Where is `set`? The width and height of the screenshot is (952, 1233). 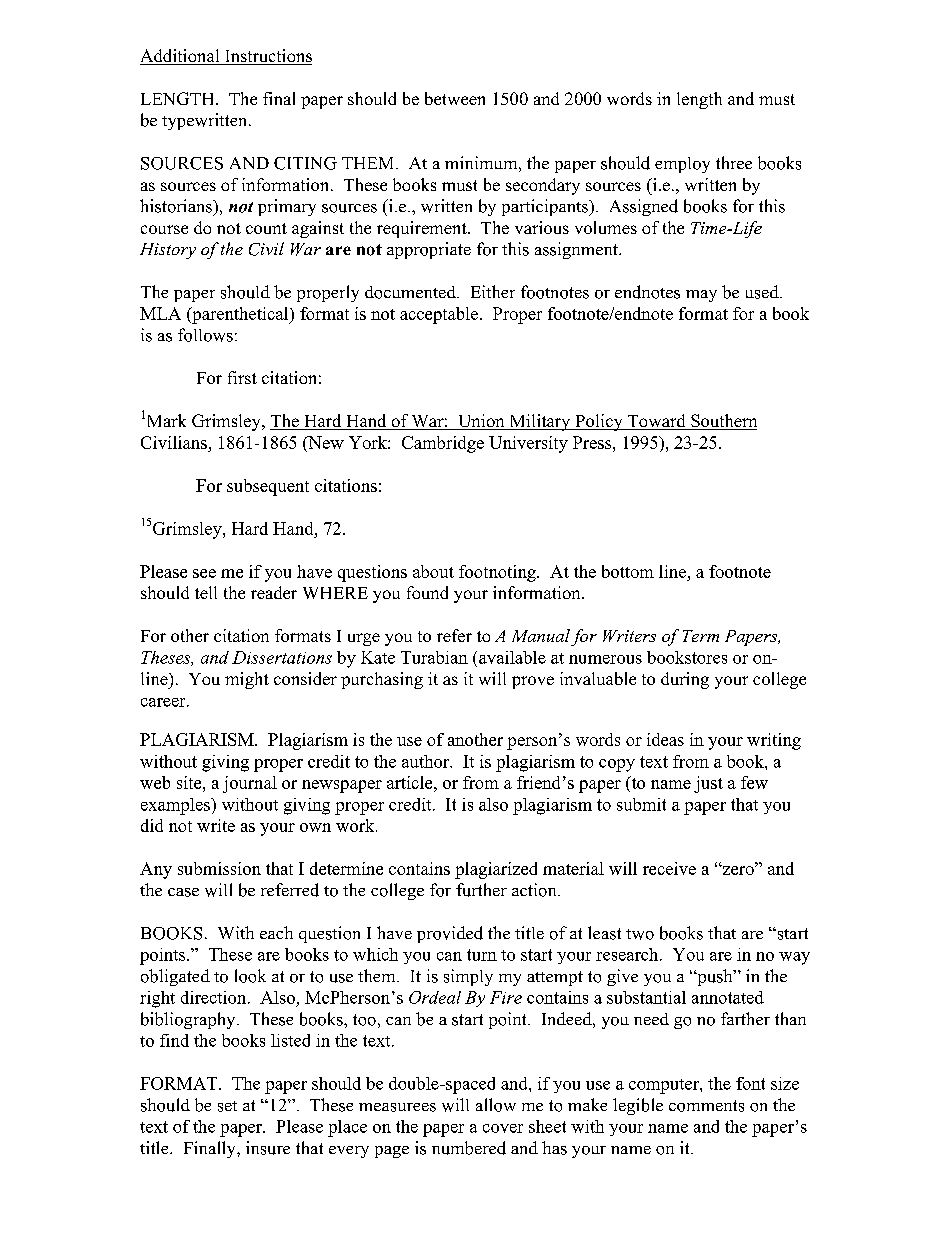
set is located at coordinates (227, 1106).
